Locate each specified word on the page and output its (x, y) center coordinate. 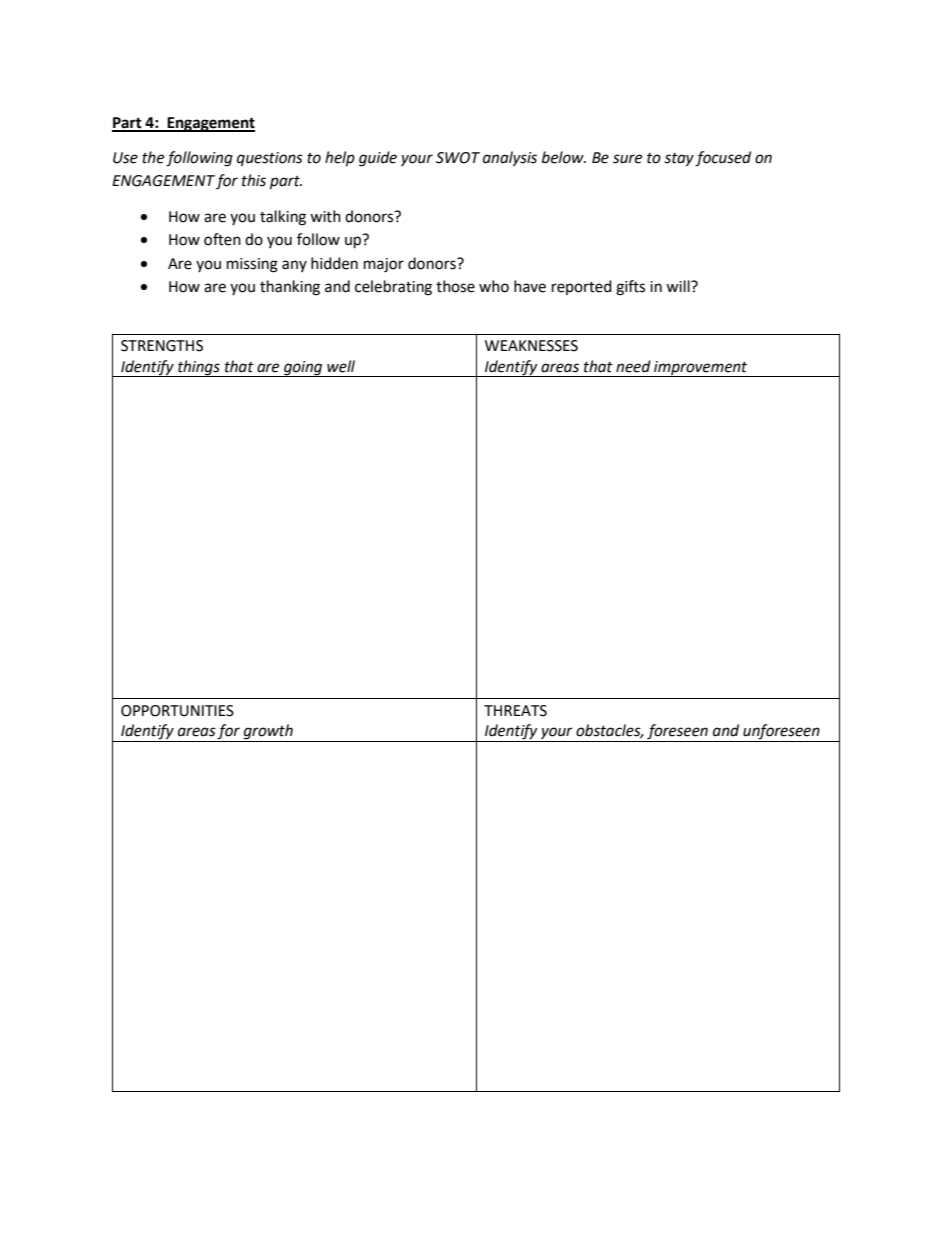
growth (268, 733)
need (633, 366)
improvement (701, 369)
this (254, 180)
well (341, 366)
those (455, 286)
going (303, 369)
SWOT (458, 158)
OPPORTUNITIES (177, 711)
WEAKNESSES (531, 346)
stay (679, 160)
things (199, 368)
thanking (290, 288)
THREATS (515, 711)
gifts (630, 288)
